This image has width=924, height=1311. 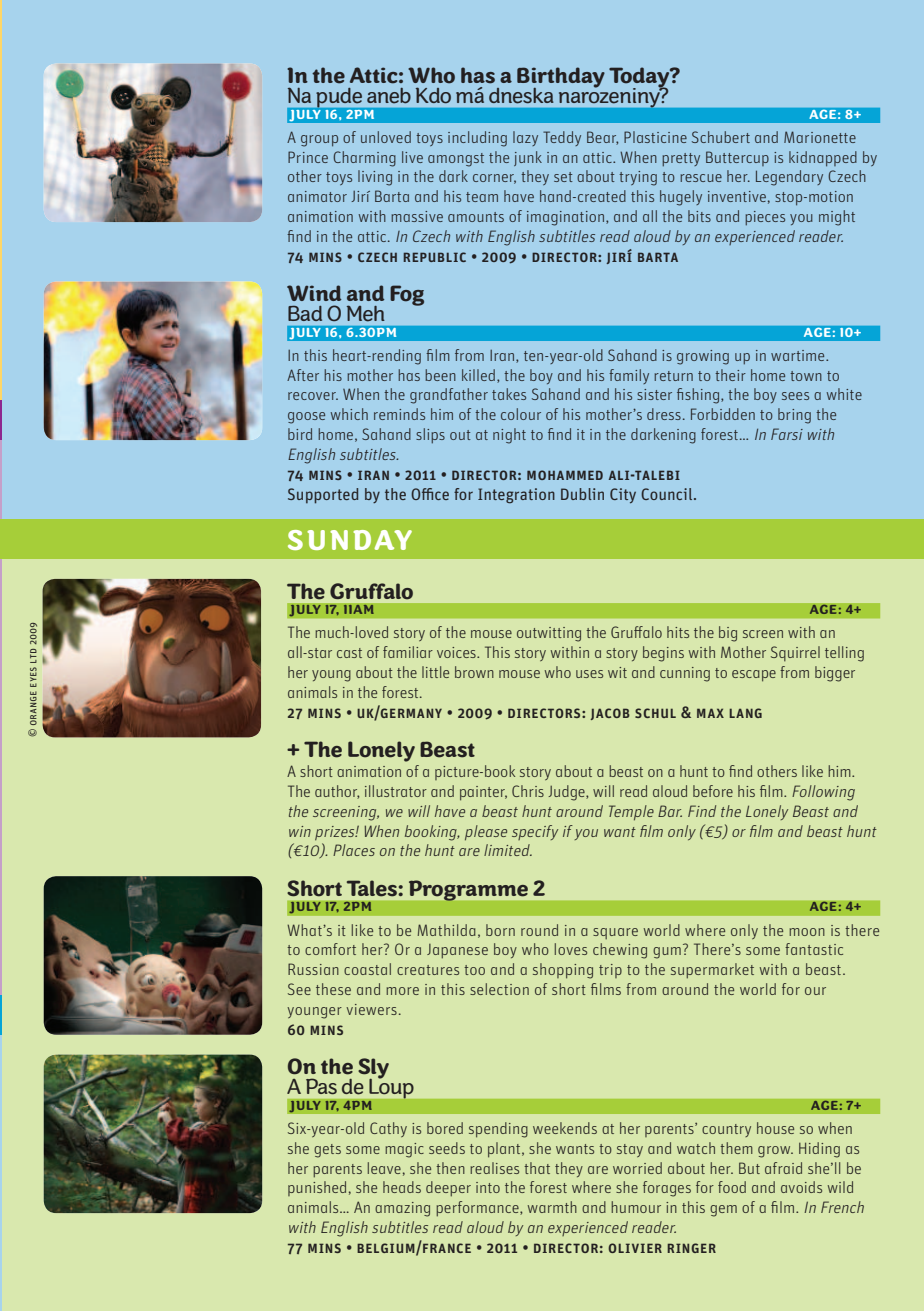 What do you see at coordinates (366, 313) in the image?
I see `Meh` at bounding box center [366, 313].
